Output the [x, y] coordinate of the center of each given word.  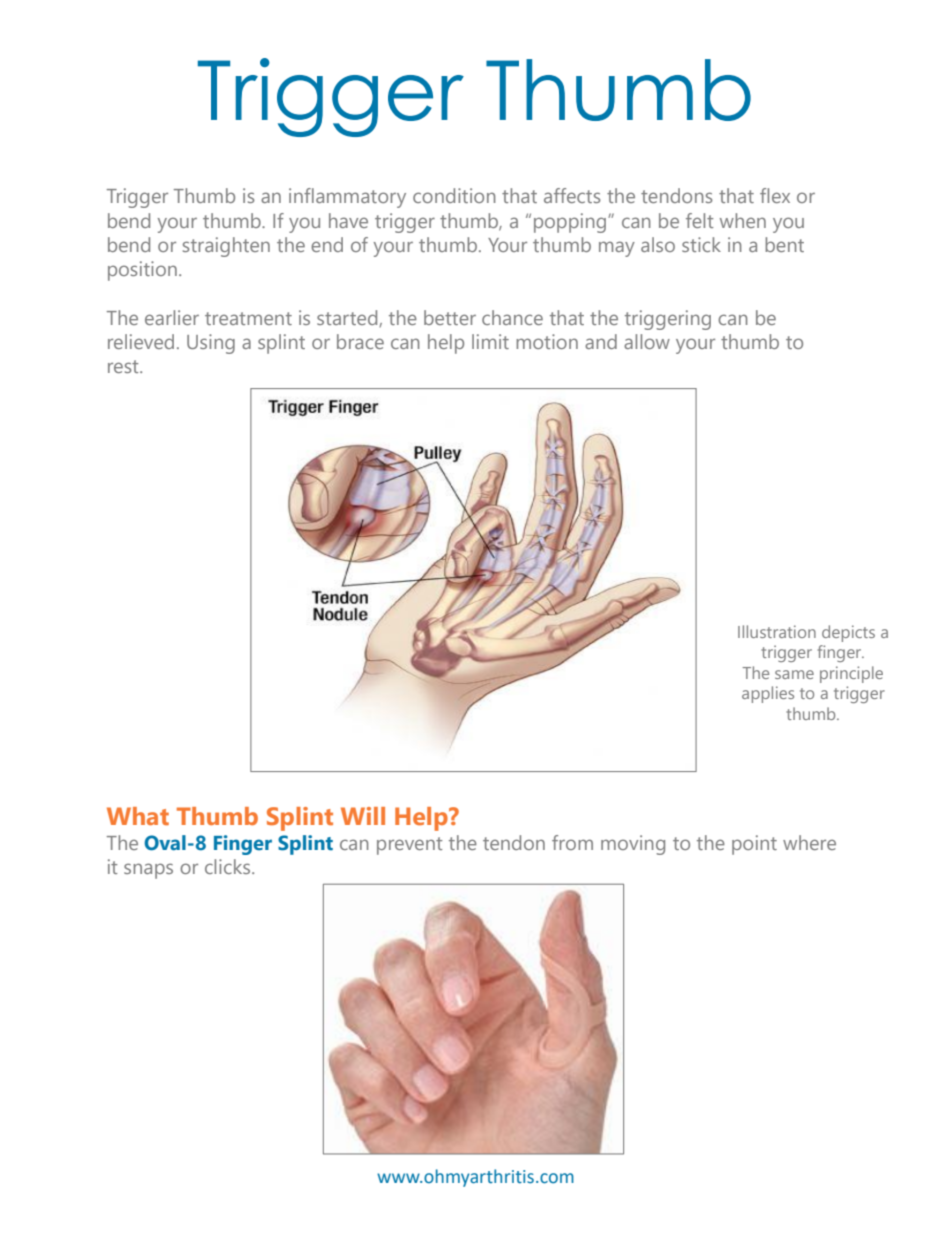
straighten [226, 247]
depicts [848, 633]
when [743, 220]
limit [490, 341]
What [138, 816]
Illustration [777, 631]
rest [124, 366]
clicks [229, 866]
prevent [409, 846]
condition [454, 195]
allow [647, 341]
